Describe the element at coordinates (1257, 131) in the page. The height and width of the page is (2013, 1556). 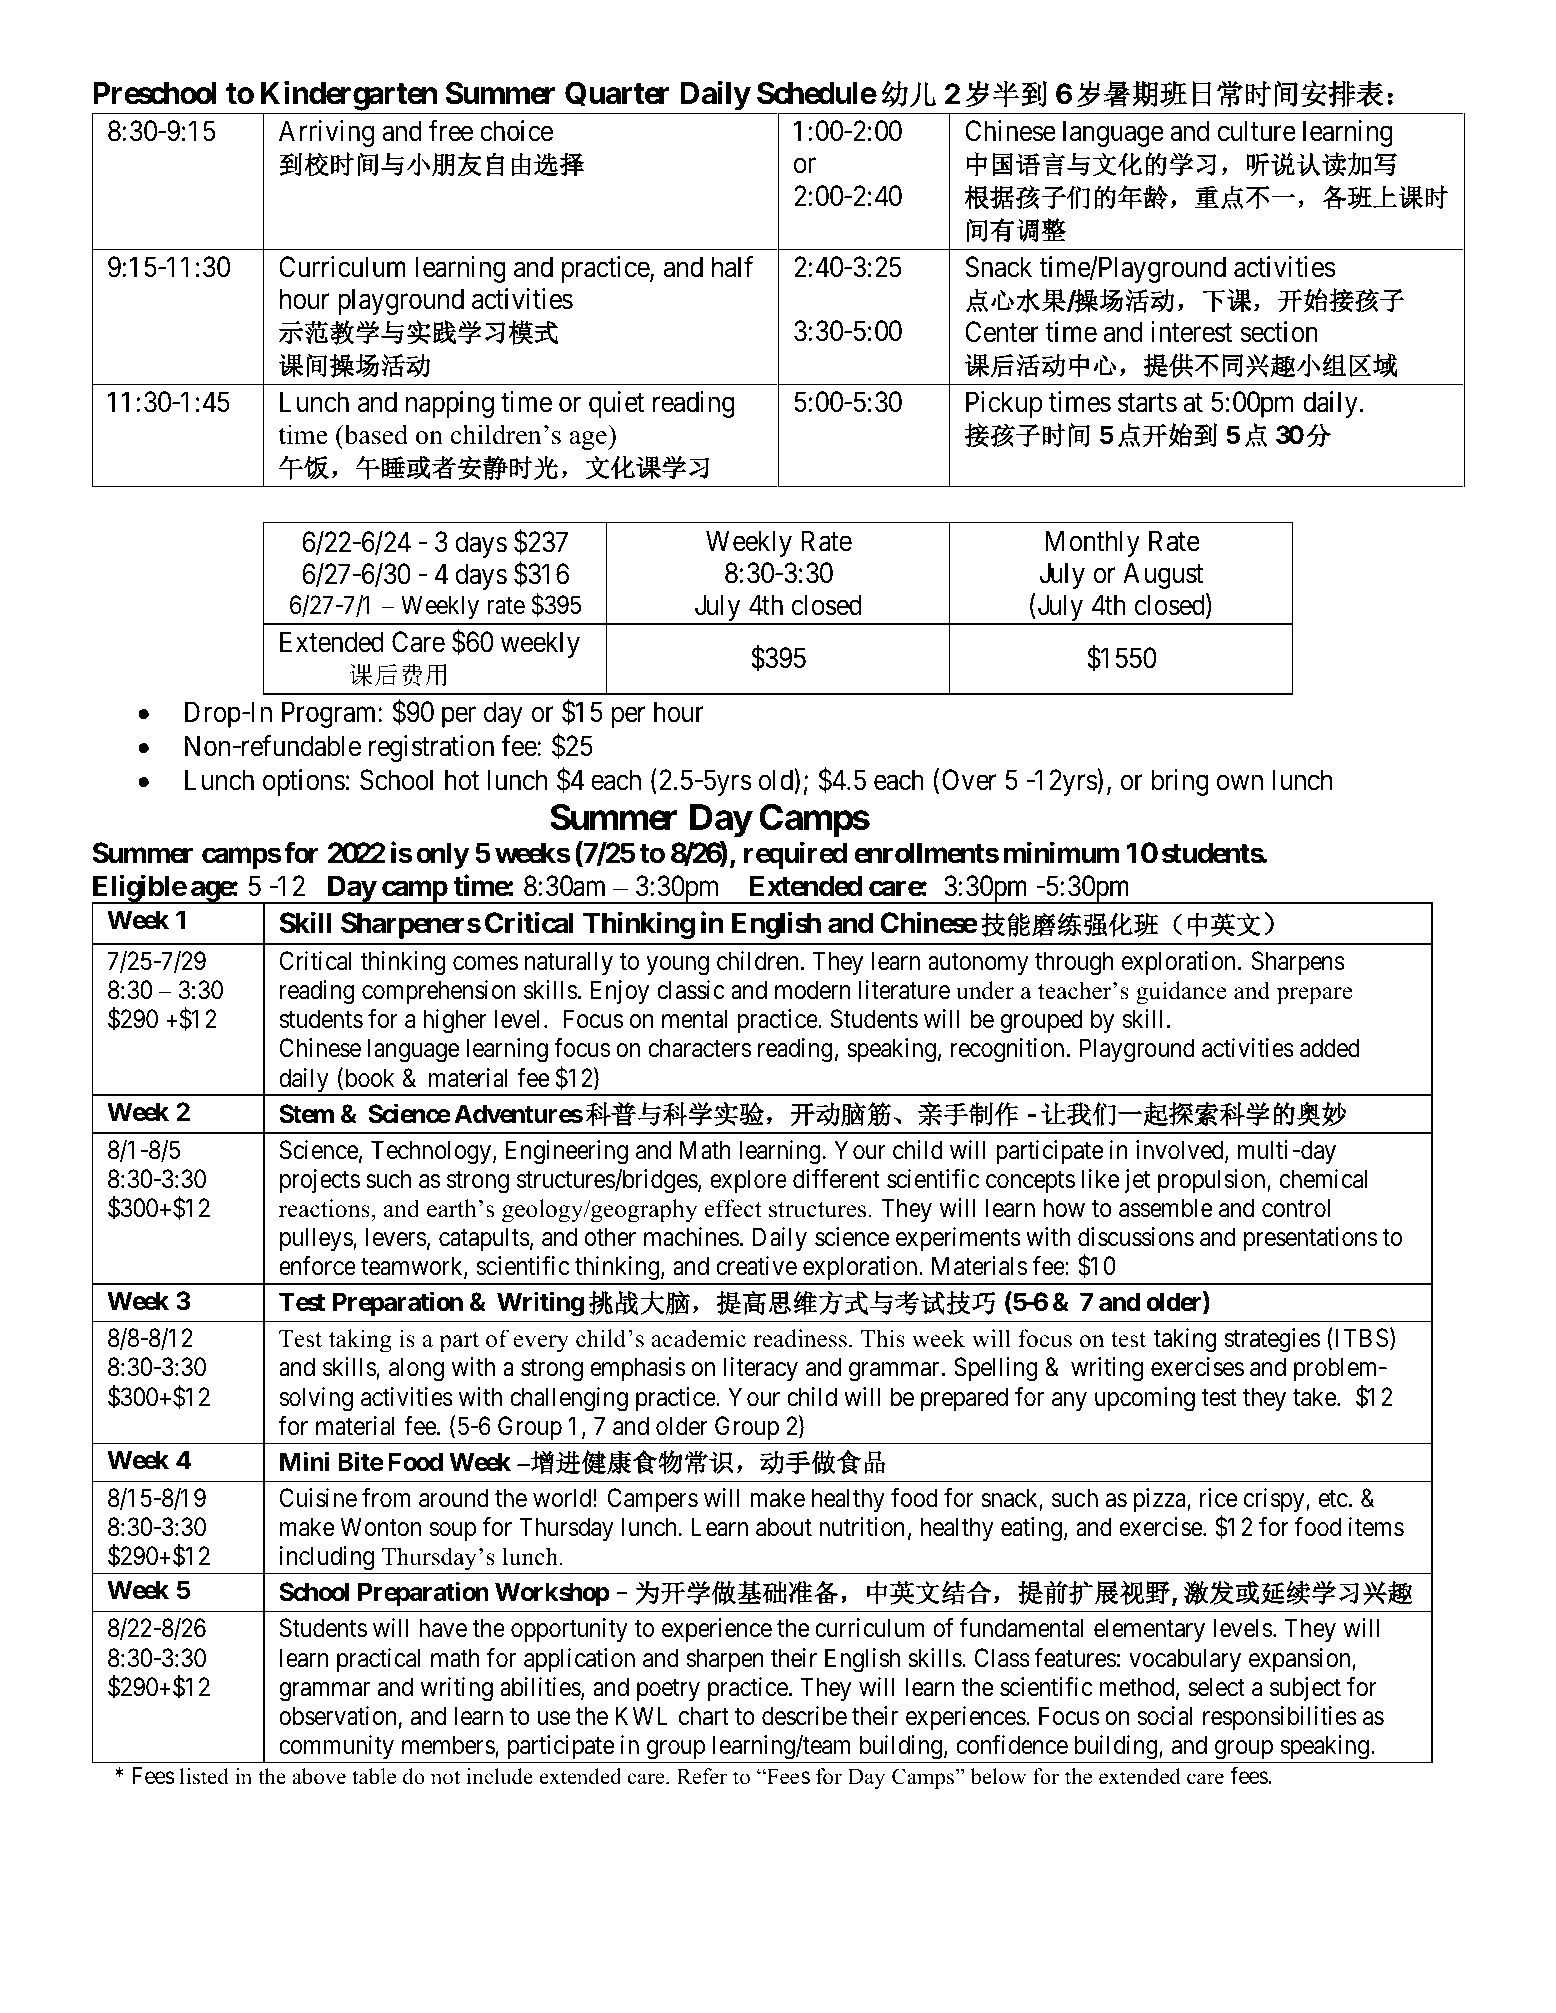
I see `culture` at that location.
